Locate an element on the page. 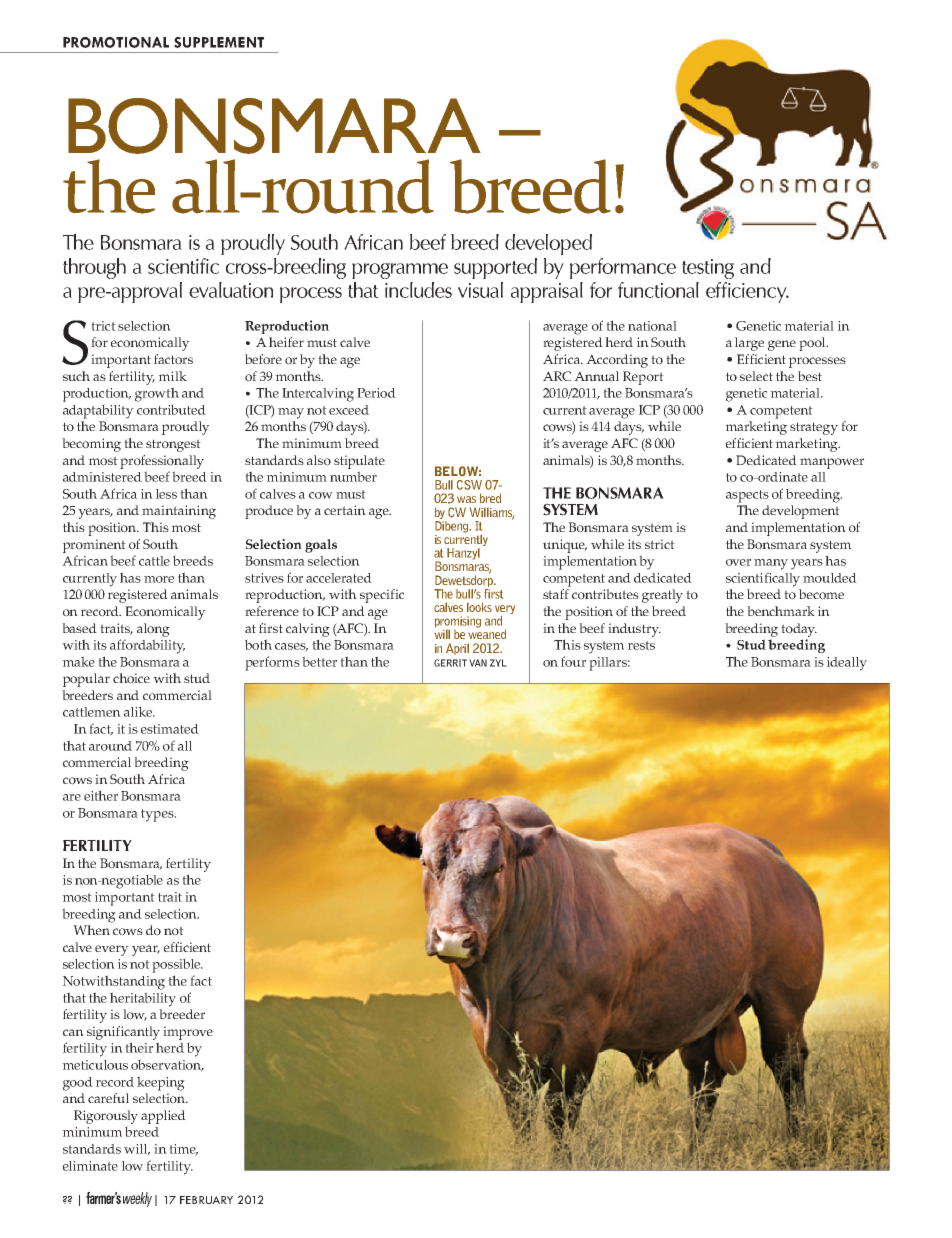 The width and height of the document is (952, 1238). promising is located at coordinates (458, 623).
